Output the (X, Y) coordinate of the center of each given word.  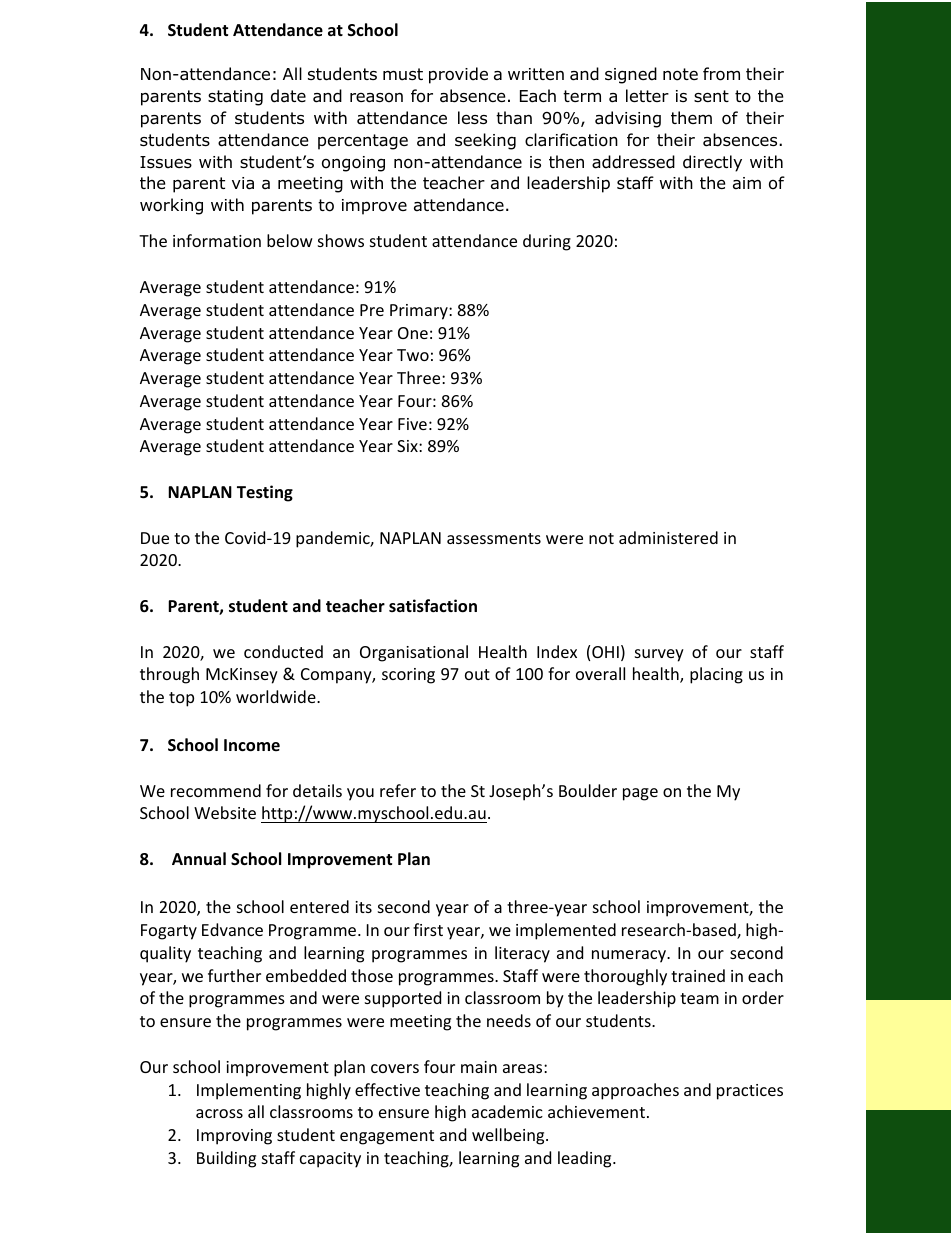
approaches (635, 1091)
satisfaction (433, 606)
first (428, 929)
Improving (234, 1137)
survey (659, 655)
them (691, 117)
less (472, 117)
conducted (283, 651)
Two (413, 355)
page (640, 794)
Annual (199, 858)
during (547, 242)
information (217, 240)
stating (235, 98)
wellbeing (509, 1136)
